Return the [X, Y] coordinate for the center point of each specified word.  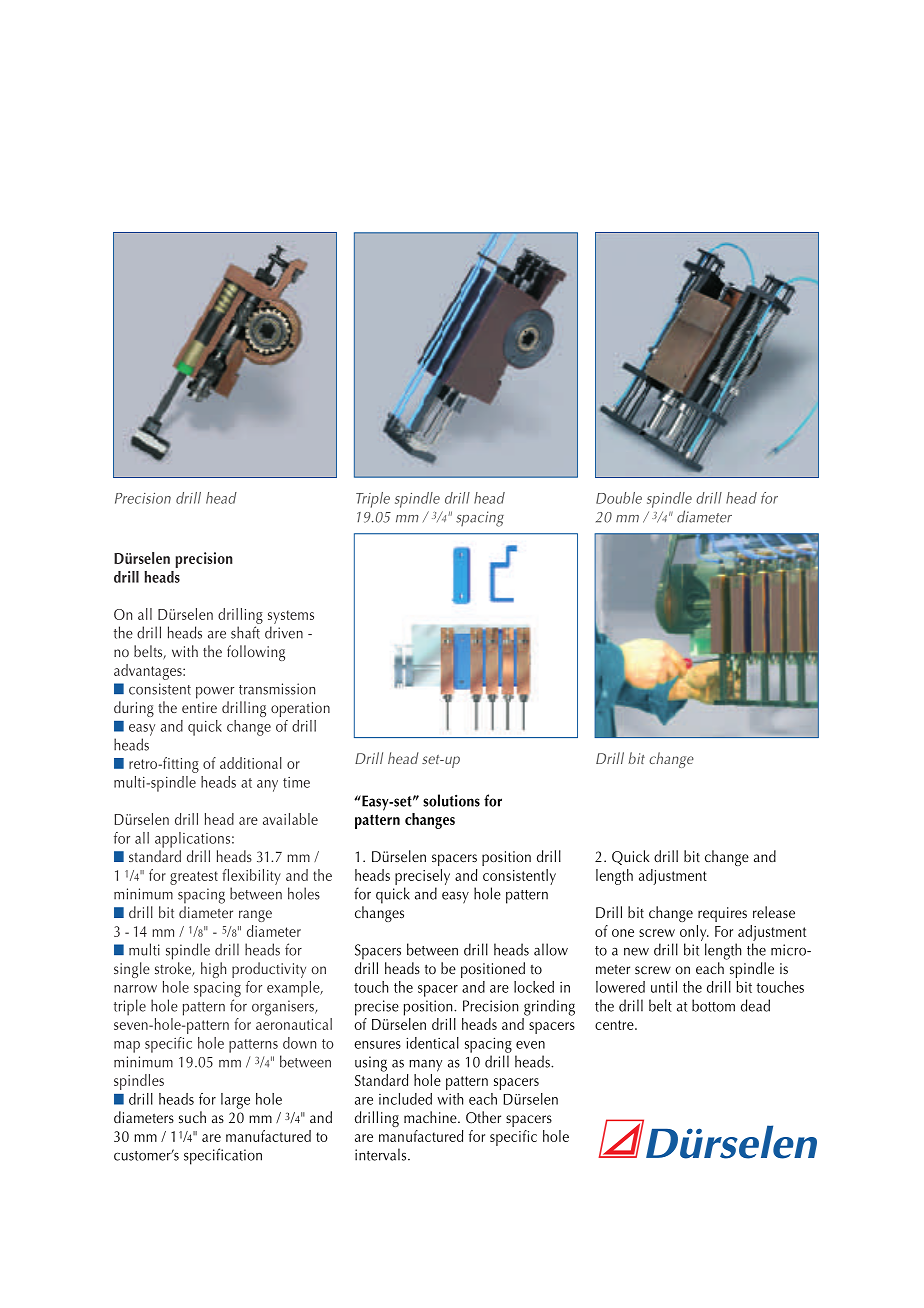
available [290, 819]
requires [722, 914]
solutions [451, 800]
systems [291, 617]
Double [619, 498]
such [192, 1117]
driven [284, 632]
